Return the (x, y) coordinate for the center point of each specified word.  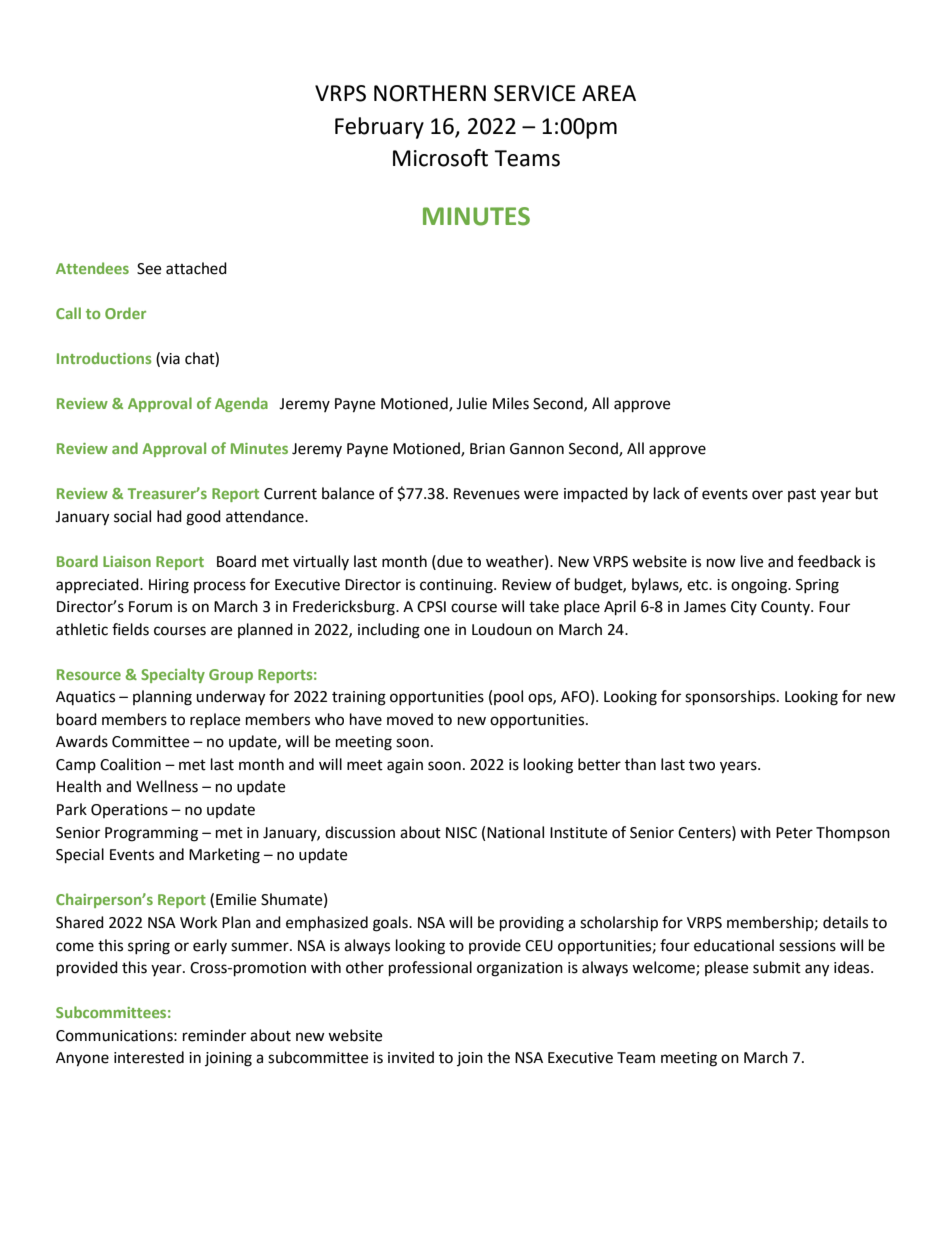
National (515, 832)
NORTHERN (430, 93)
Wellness (167, 786)
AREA (609, 93)
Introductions (104, 358)
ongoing (760, 586)
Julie (471, 403)
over (767, 495)
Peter (794, 833)
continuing (457, 586)
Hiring (169, 586)
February (379, 128)
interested (149, 1057)
